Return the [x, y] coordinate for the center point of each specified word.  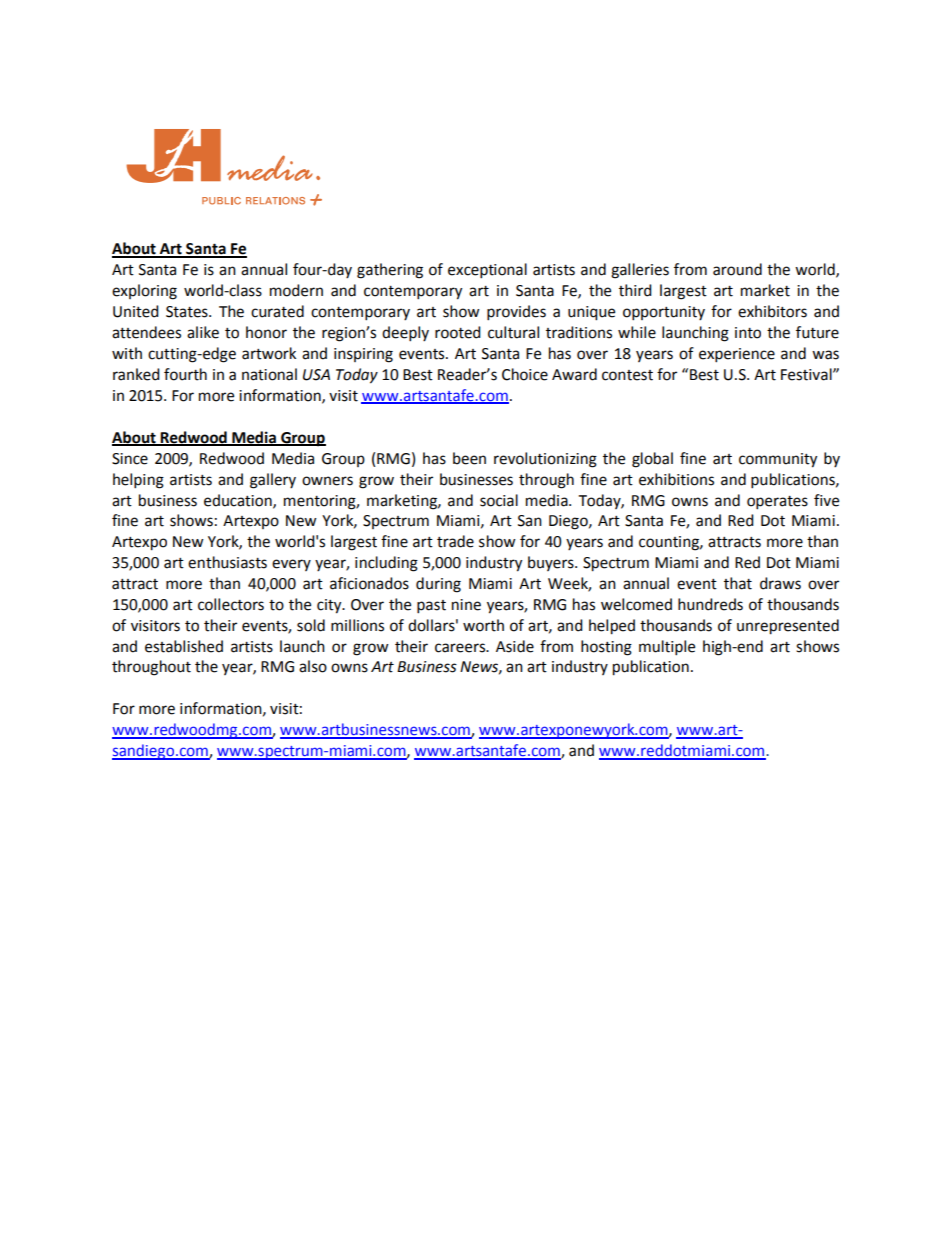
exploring [144, 292]
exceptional [487, 271]
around [737, 269]
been [469, 458]
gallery [273, 481]
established [184, 646]
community [778, 460]
